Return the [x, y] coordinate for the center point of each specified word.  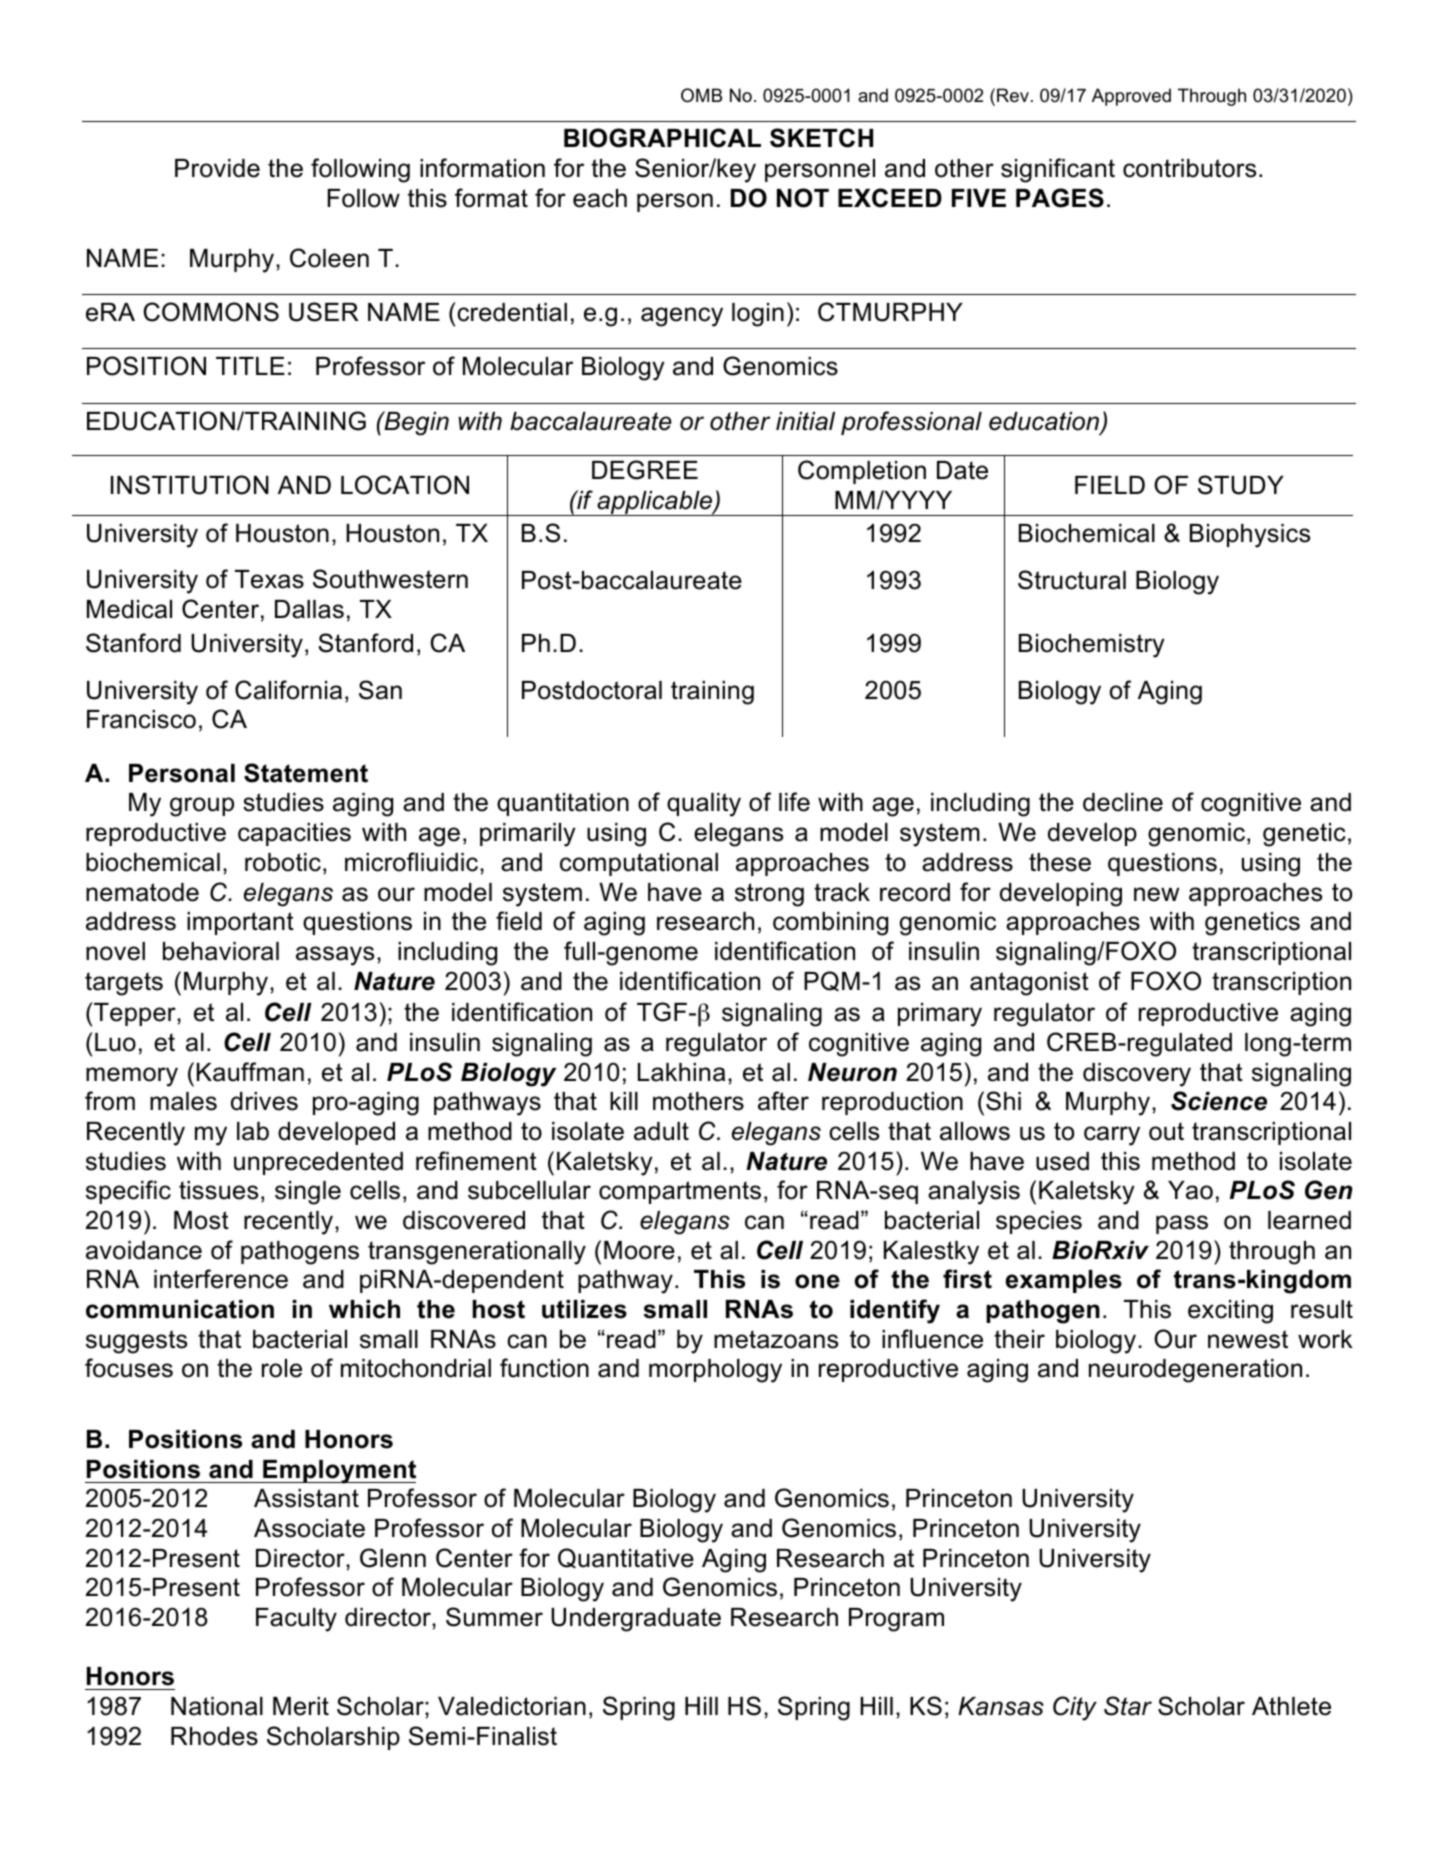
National [217, 1706]
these [1060, 862]
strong [769, 895]
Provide [217, 168]
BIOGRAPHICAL [662, 138]
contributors [1189, 168]
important [240, 923]
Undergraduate [636, 1620]
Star [1128, 1706]
